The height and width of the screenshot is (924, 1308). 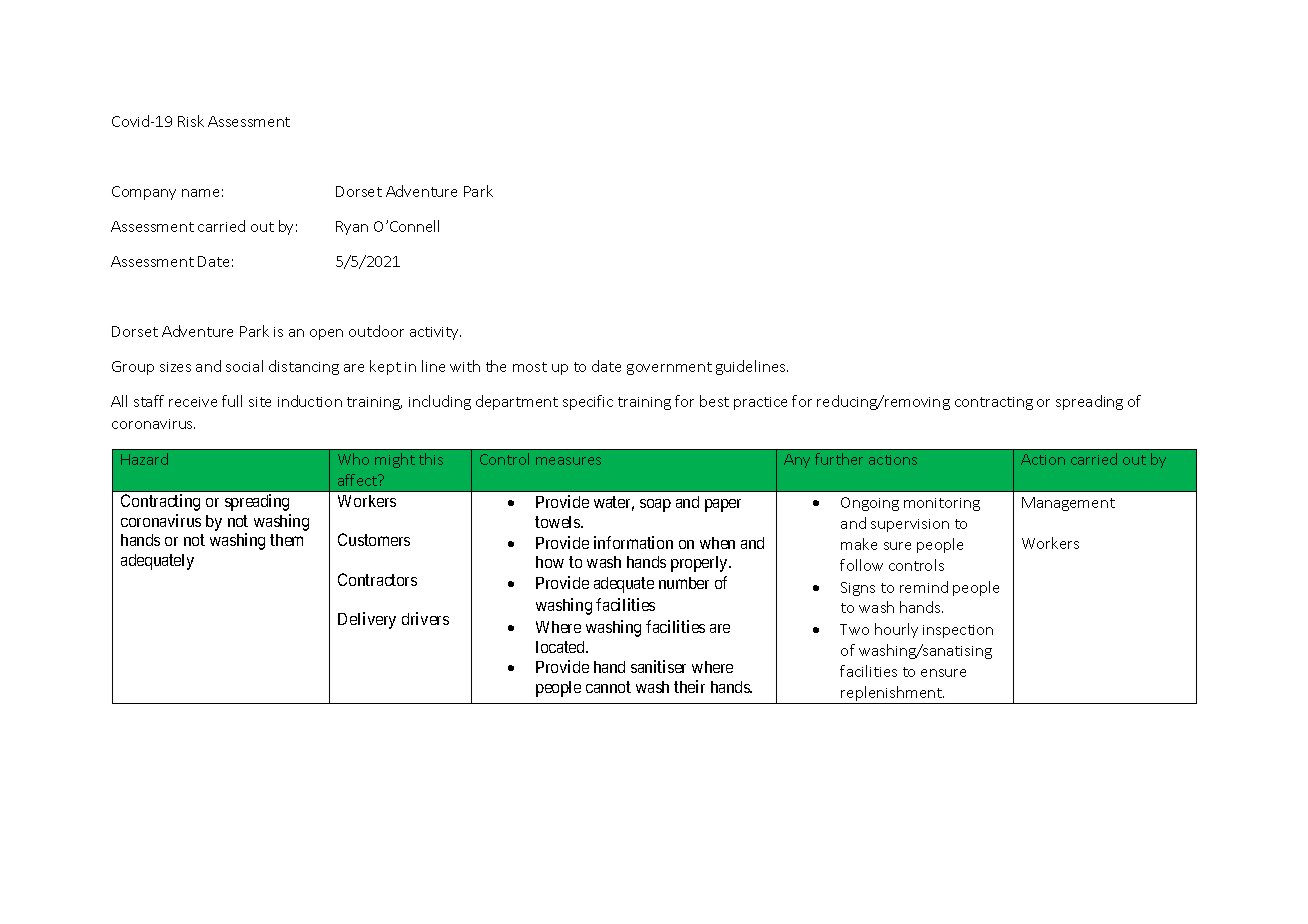 What do you see at coordinates (200, 193) in the screenshot?
I see `name` at bounding box center [200, 193].
